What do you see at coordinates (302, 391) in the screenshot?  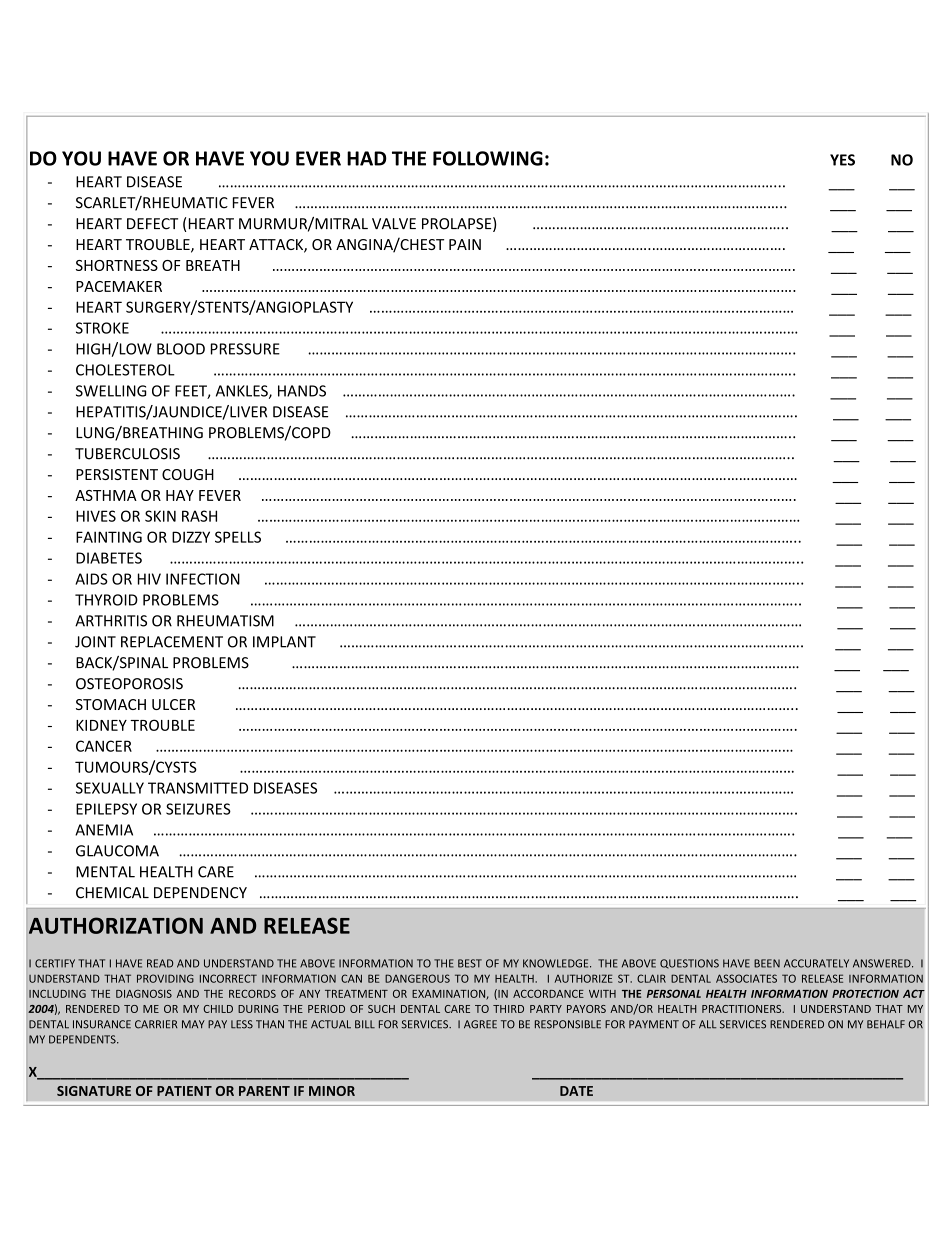 I see `HANDS` at bounding box center [302, 391].
